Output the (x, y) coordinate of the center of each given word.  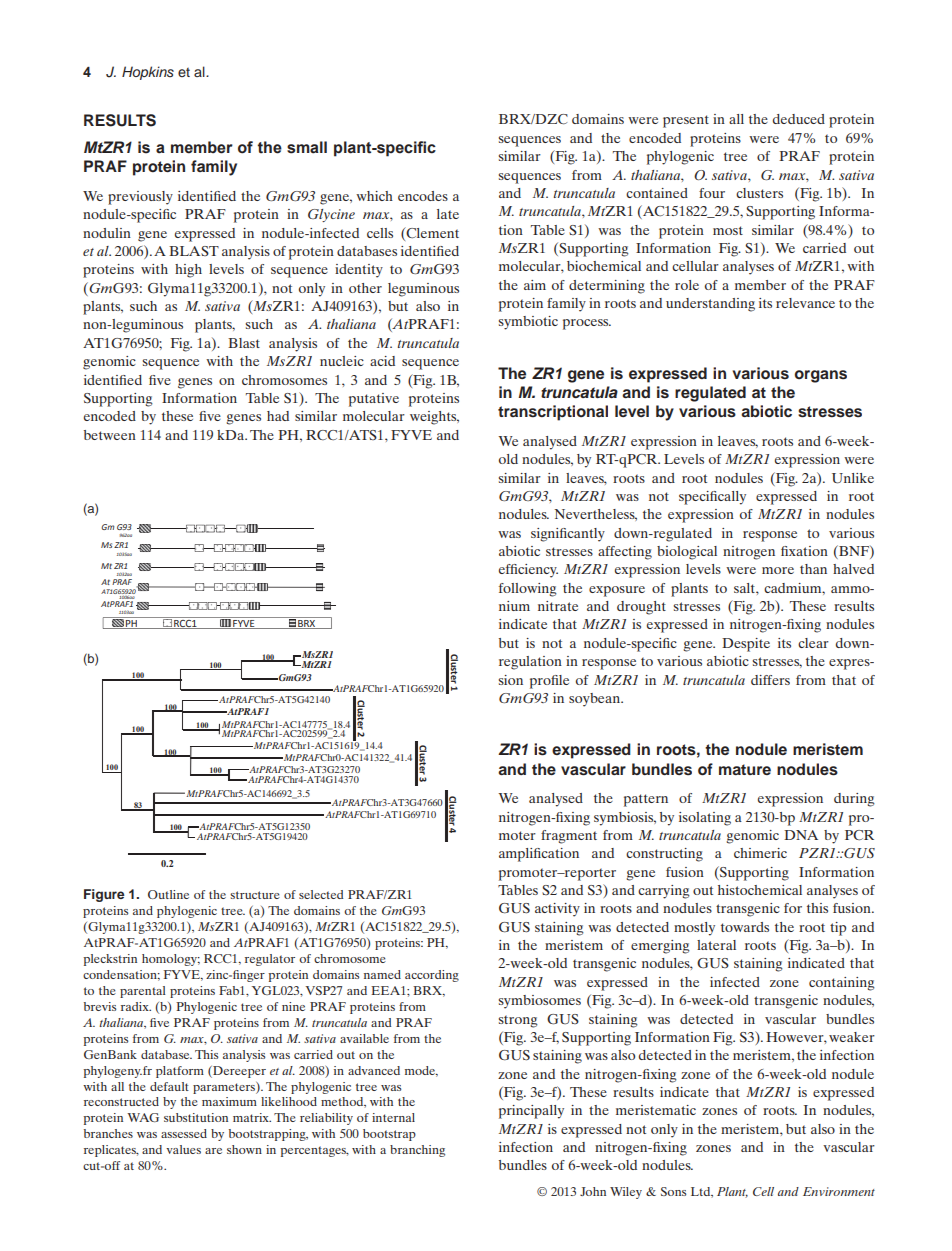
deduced (799, 119)
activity (557, 910)
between (110, 435)
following (528, 590)
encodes (423, 196)
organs (821, 376)
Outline (168, 894)
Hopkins (148, 73)
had (278, 416)
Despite (746, 645)
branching (417, 1151)
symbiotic (528, 323)
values (183, 1149)
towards (745, 927)
